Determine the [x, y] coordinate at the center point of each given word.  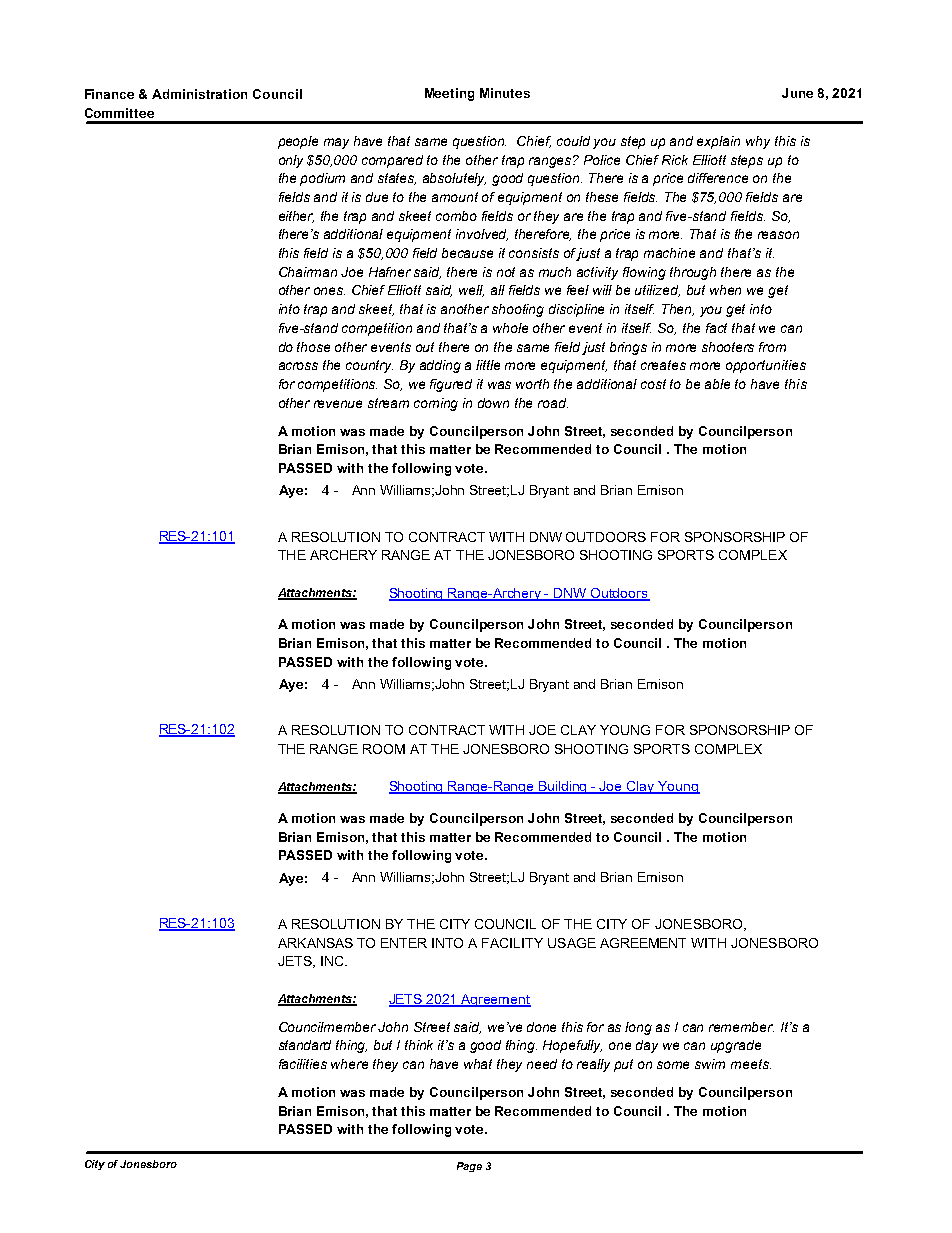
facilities [303, 1064]
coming [436, 404]
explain [718, 142]
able [717, 384]
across [298, 366]
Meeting [449, 94]
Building [563, 787]
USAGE [572, 943]
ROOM [384, 749]
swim [710, 1064]
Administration [199, 94]
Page [469, 1167]
